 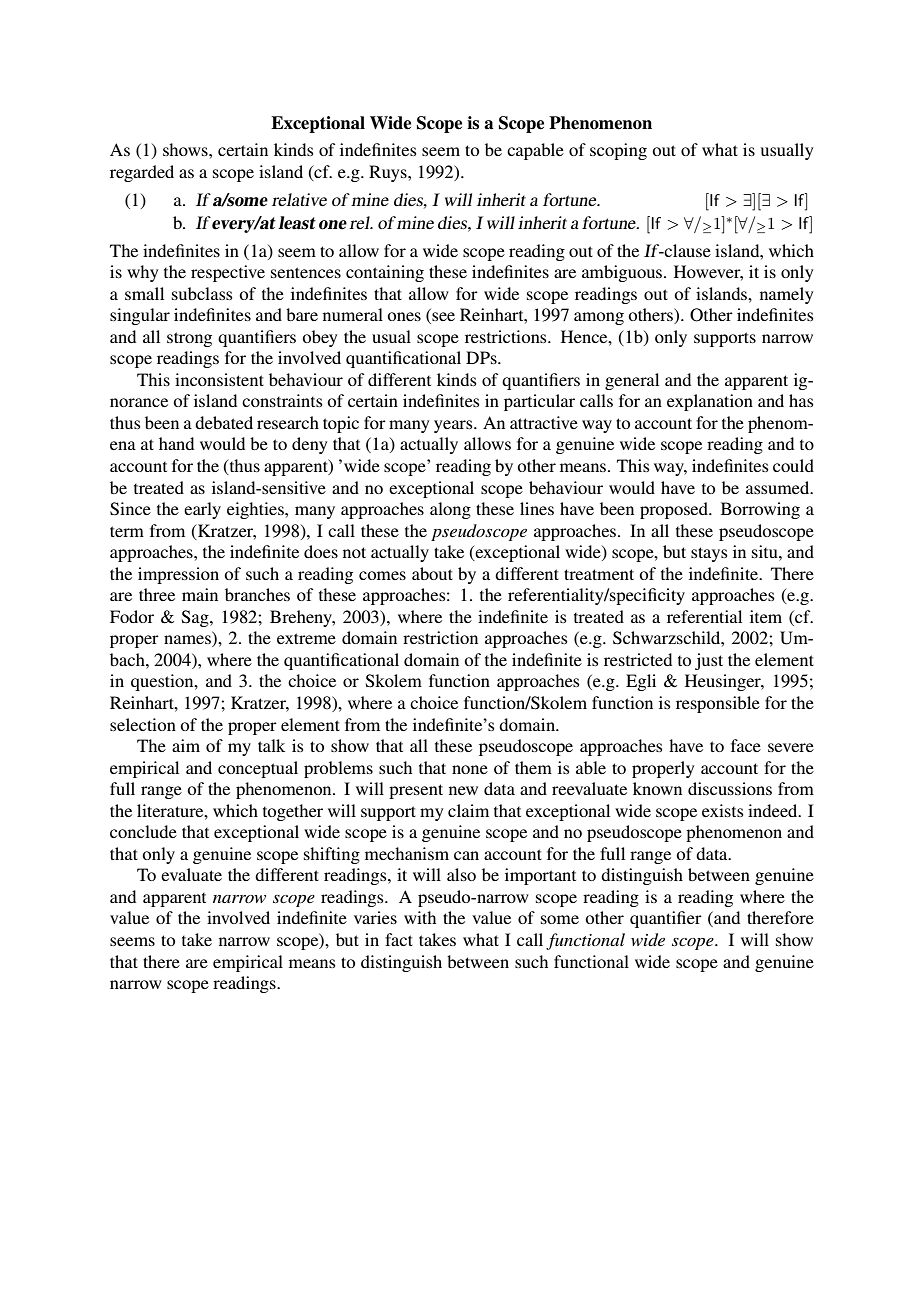 I want to click on about, so click(x=432, y=573).
